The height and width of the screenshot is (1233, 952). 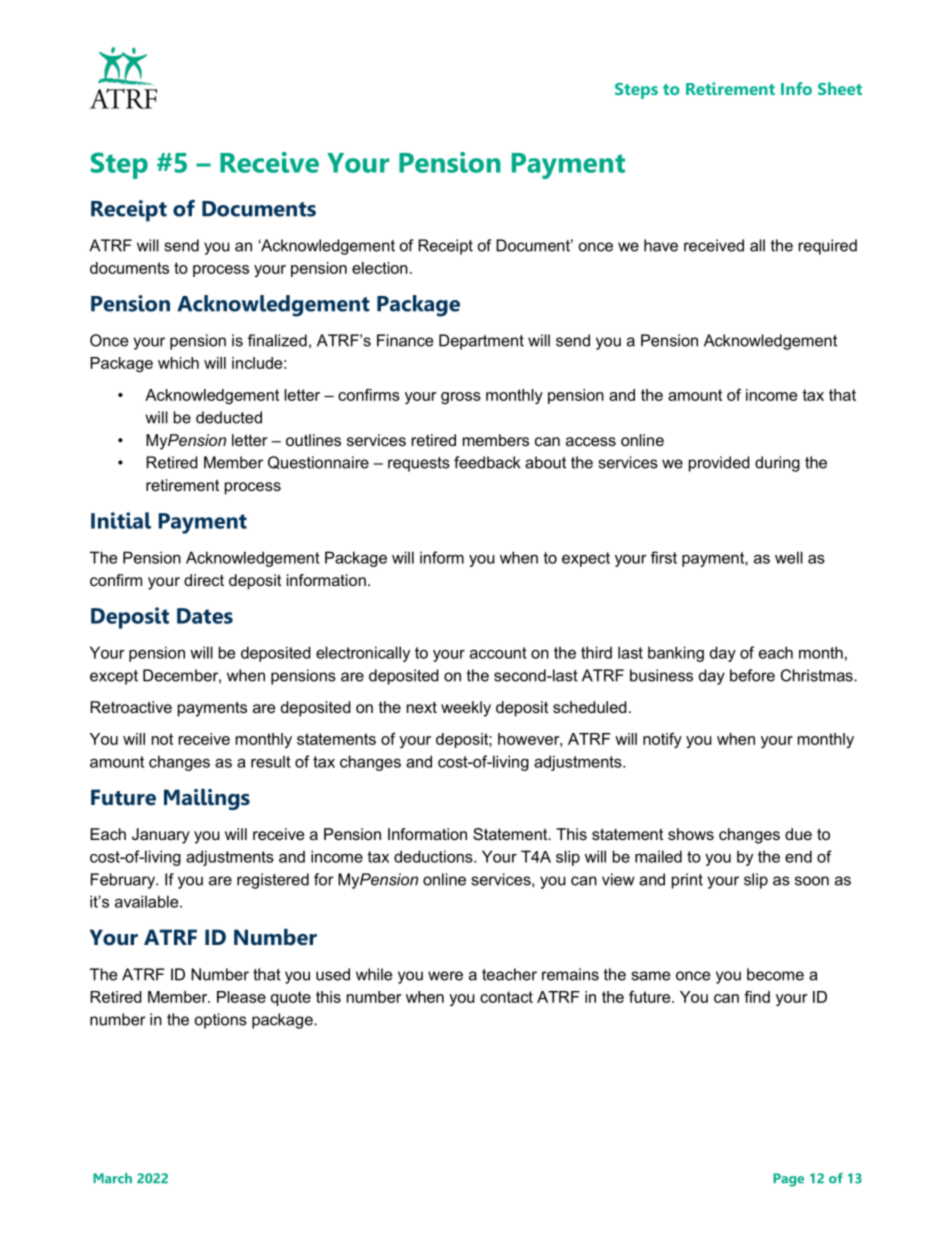 What do you see at coordinates (788, 1180) in the screenshot?
I see `Page` at bounding box center [788, 1180].
